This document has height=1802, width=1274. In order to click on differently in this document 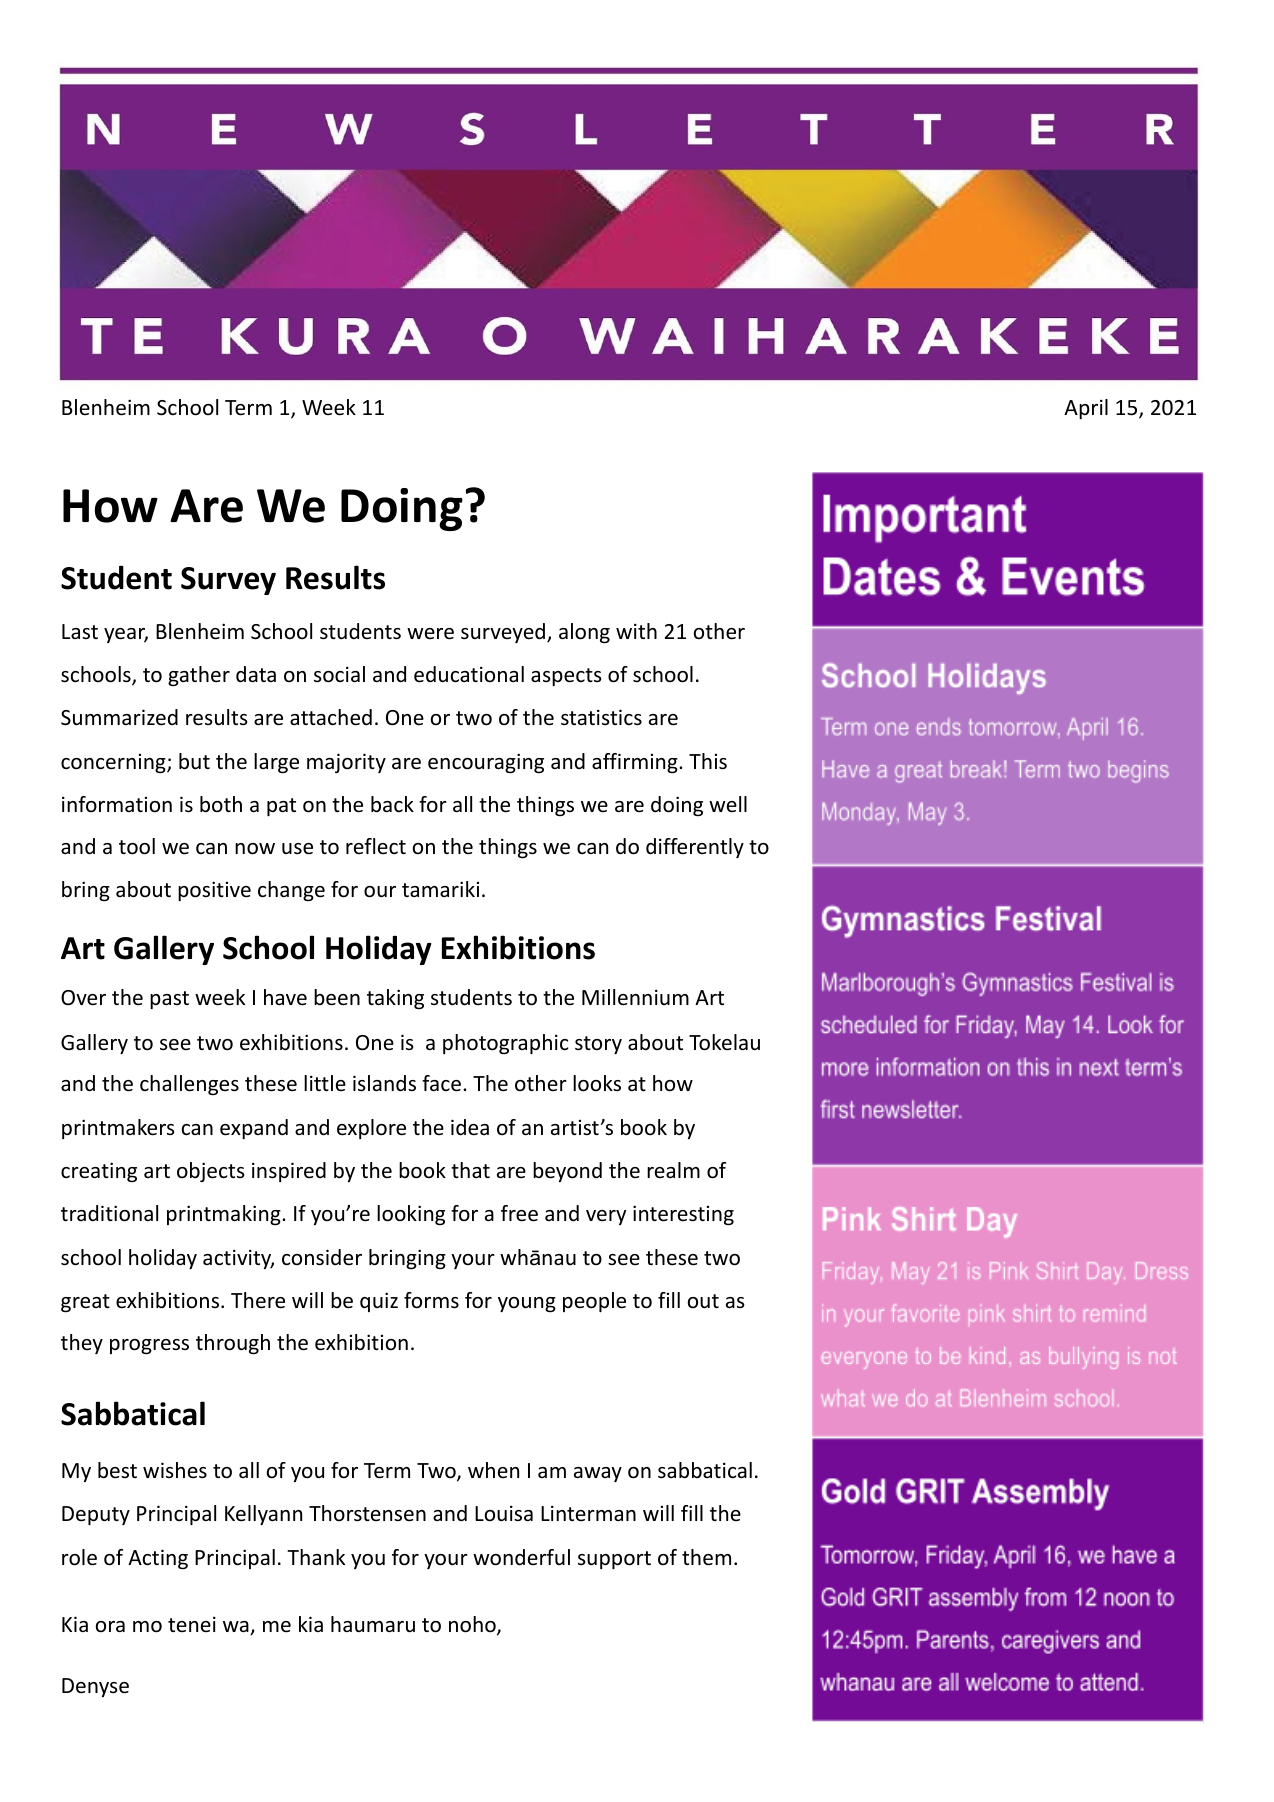, I will do `click(695, 848)`.
